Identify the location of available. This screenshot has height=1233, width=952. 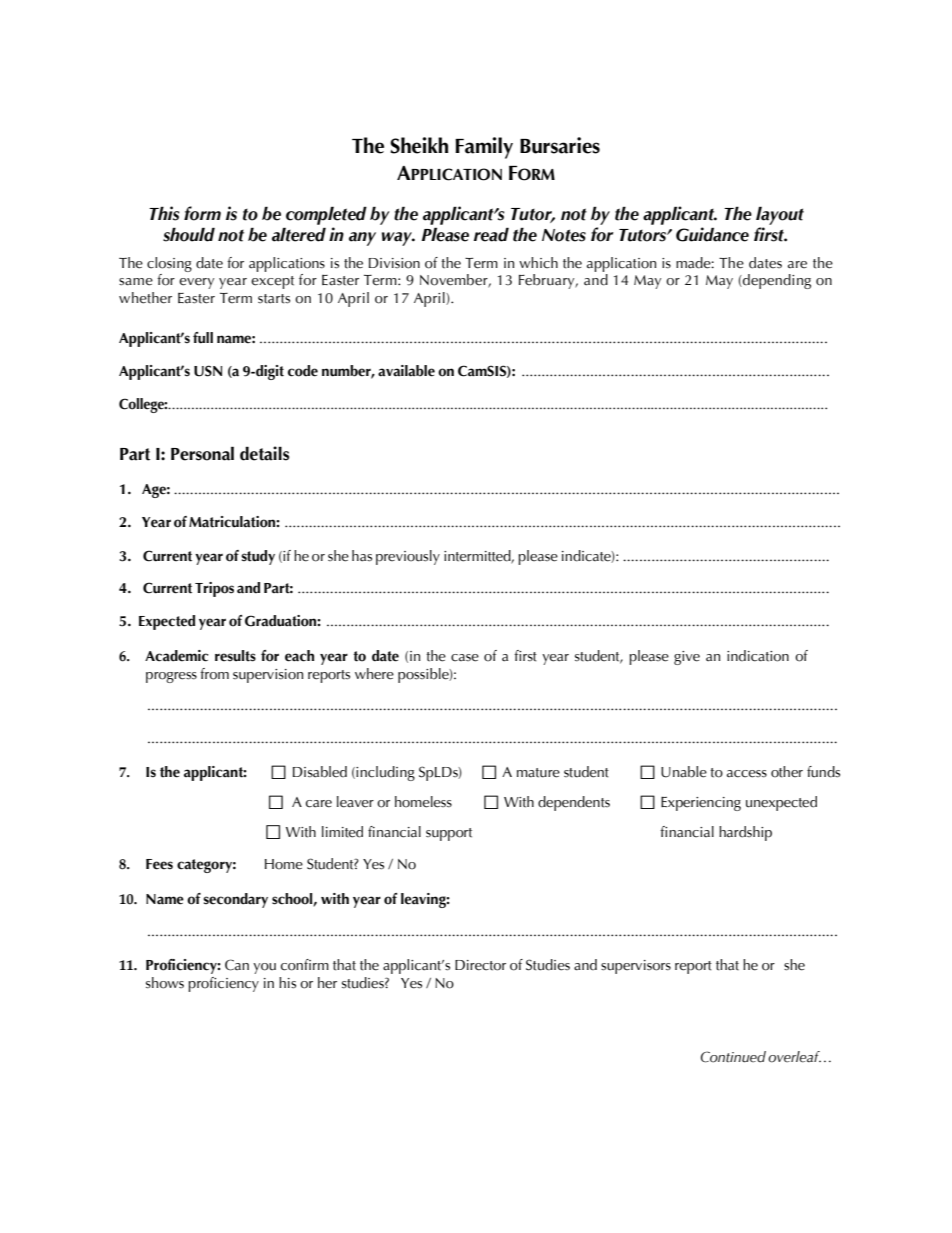
(406, 371).
